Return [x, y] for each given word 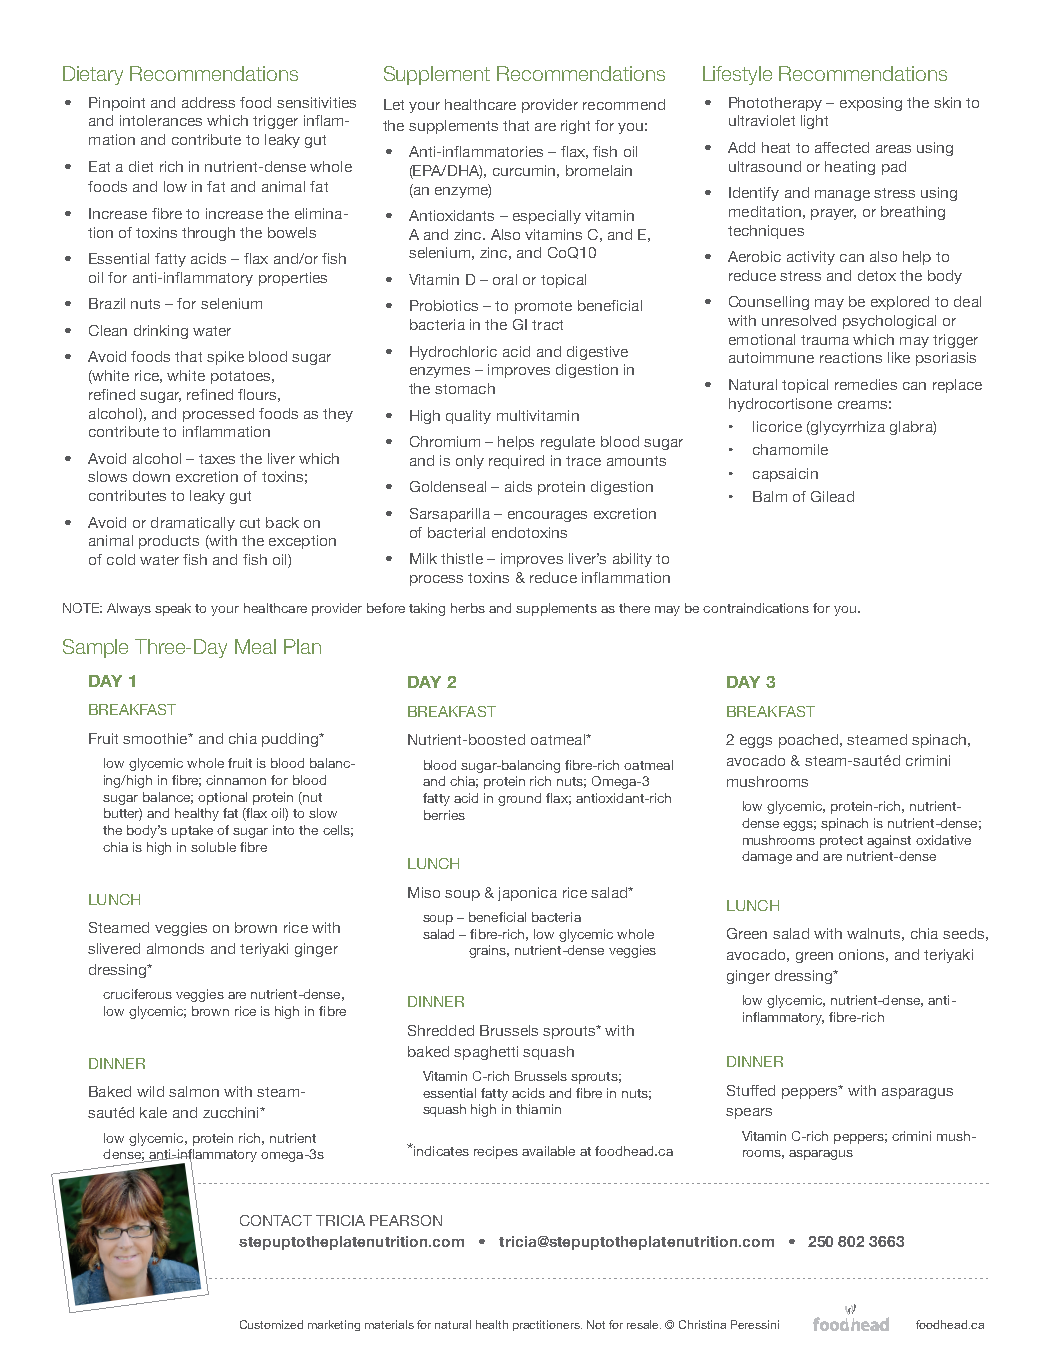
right [575, 127]
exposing [871, 104]
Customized [271, 1324]
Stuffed [751, 1090]
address [208, 102]
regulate [568, 443]
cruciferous [137, 994]
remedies [866, 384]
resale [644, 1324]
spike [225, 358]
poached [808, 741]
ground [519, 799]
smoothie [156, 738]
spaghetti [486, 1053]
